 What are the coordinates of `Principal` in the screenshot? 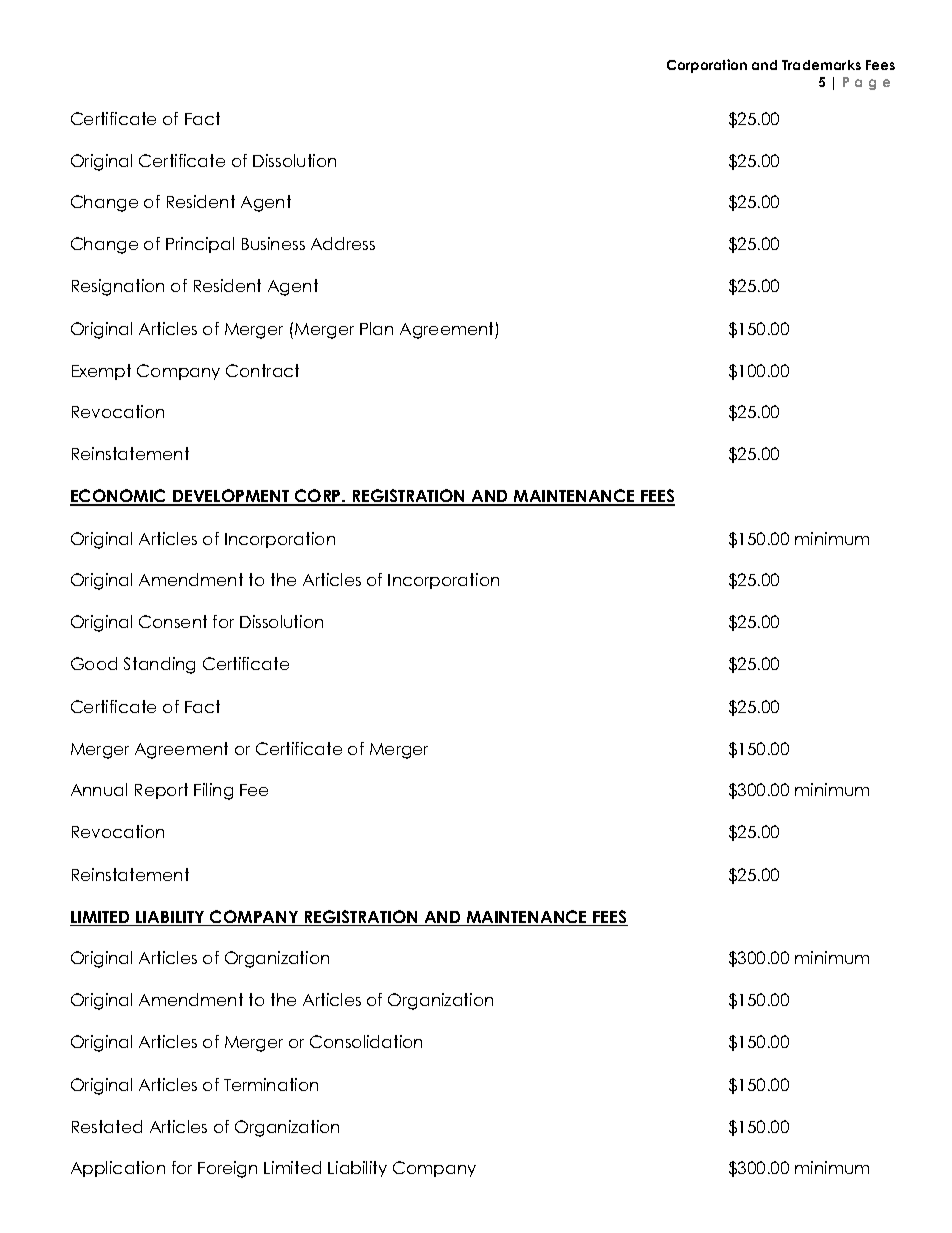 It's located at (200, 245).
